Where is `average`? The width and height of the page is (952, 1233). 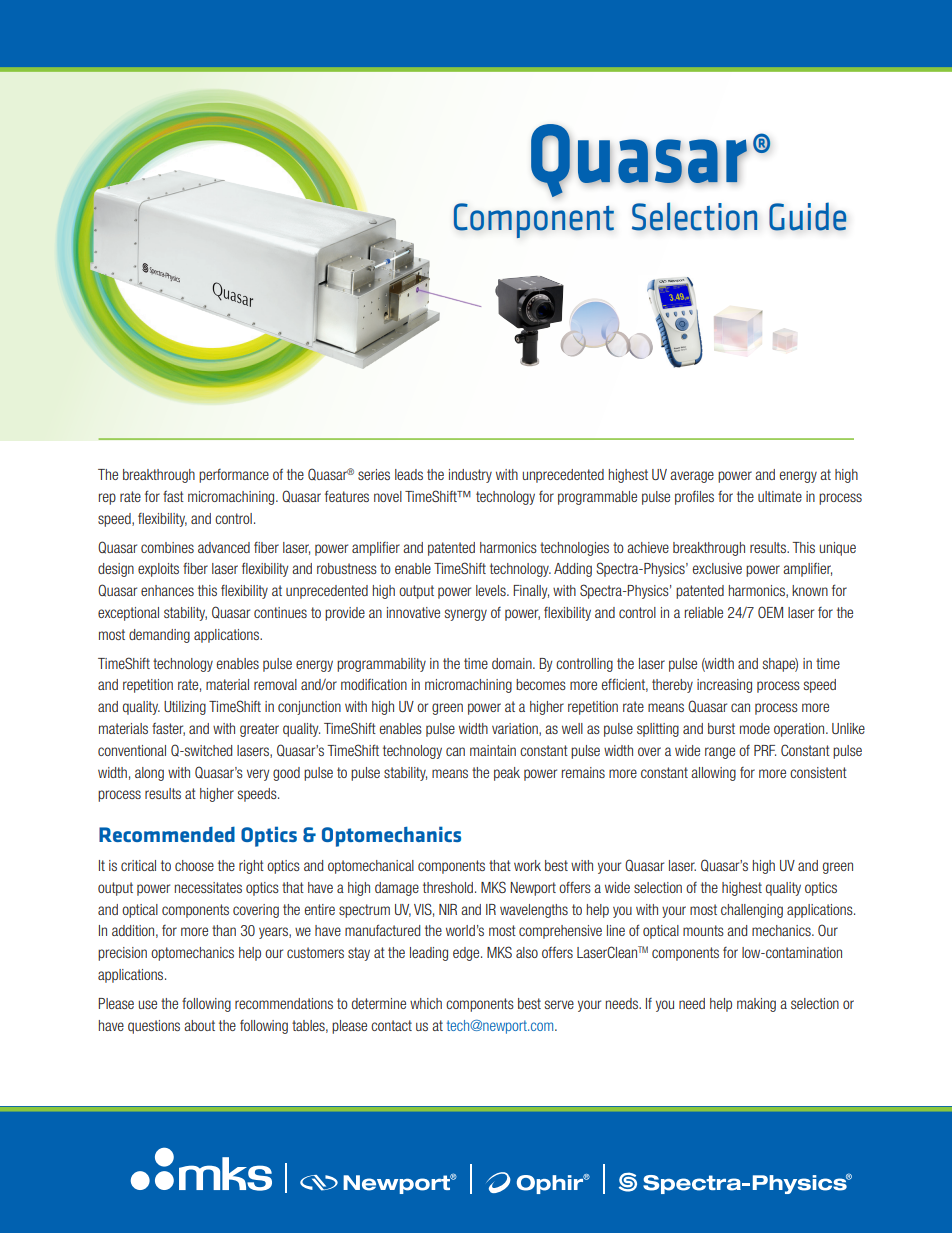
average is located at coordinates (692, 477).
